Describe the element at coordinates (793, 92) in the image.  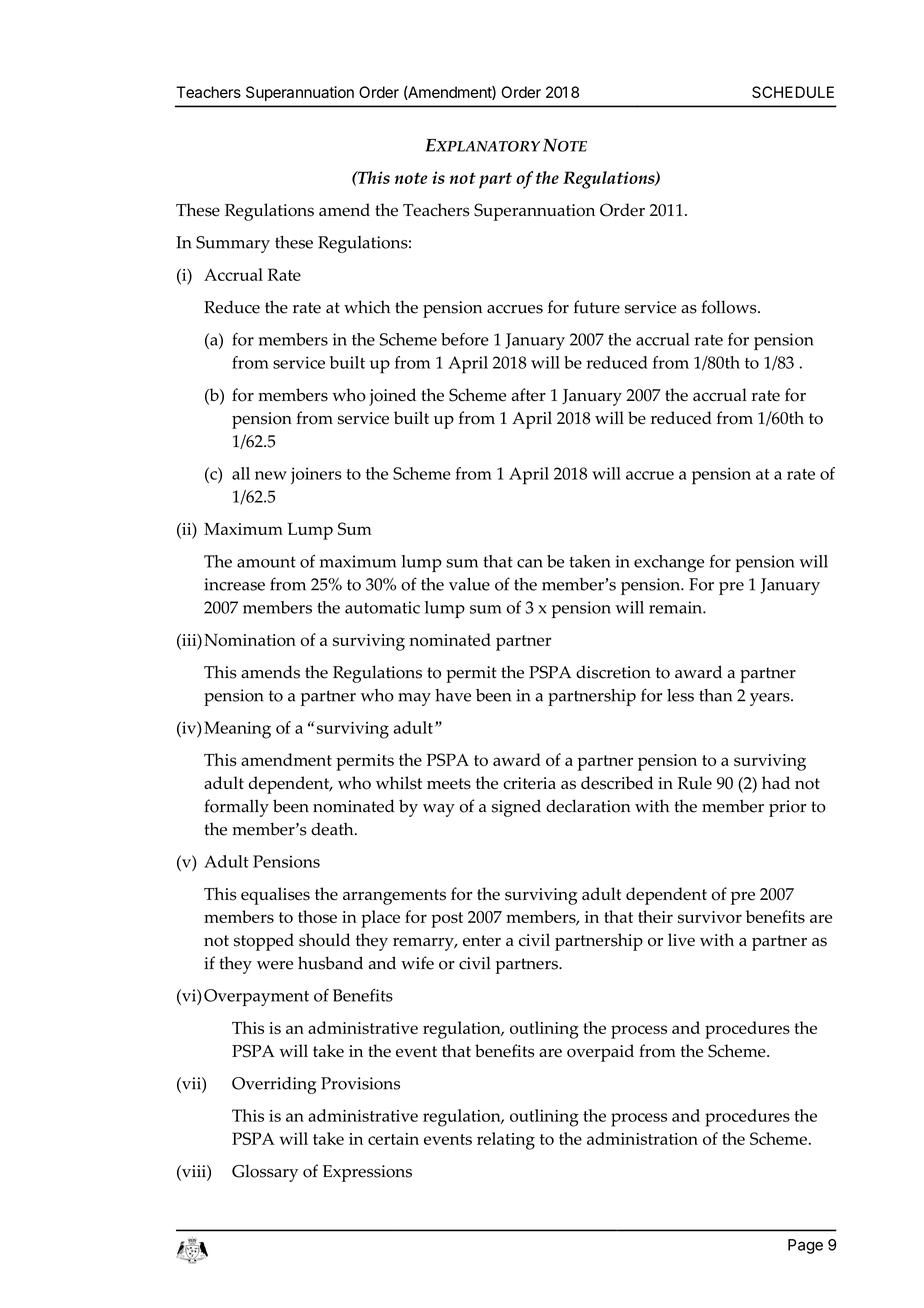
I see `SCHEDULE` at that location.
